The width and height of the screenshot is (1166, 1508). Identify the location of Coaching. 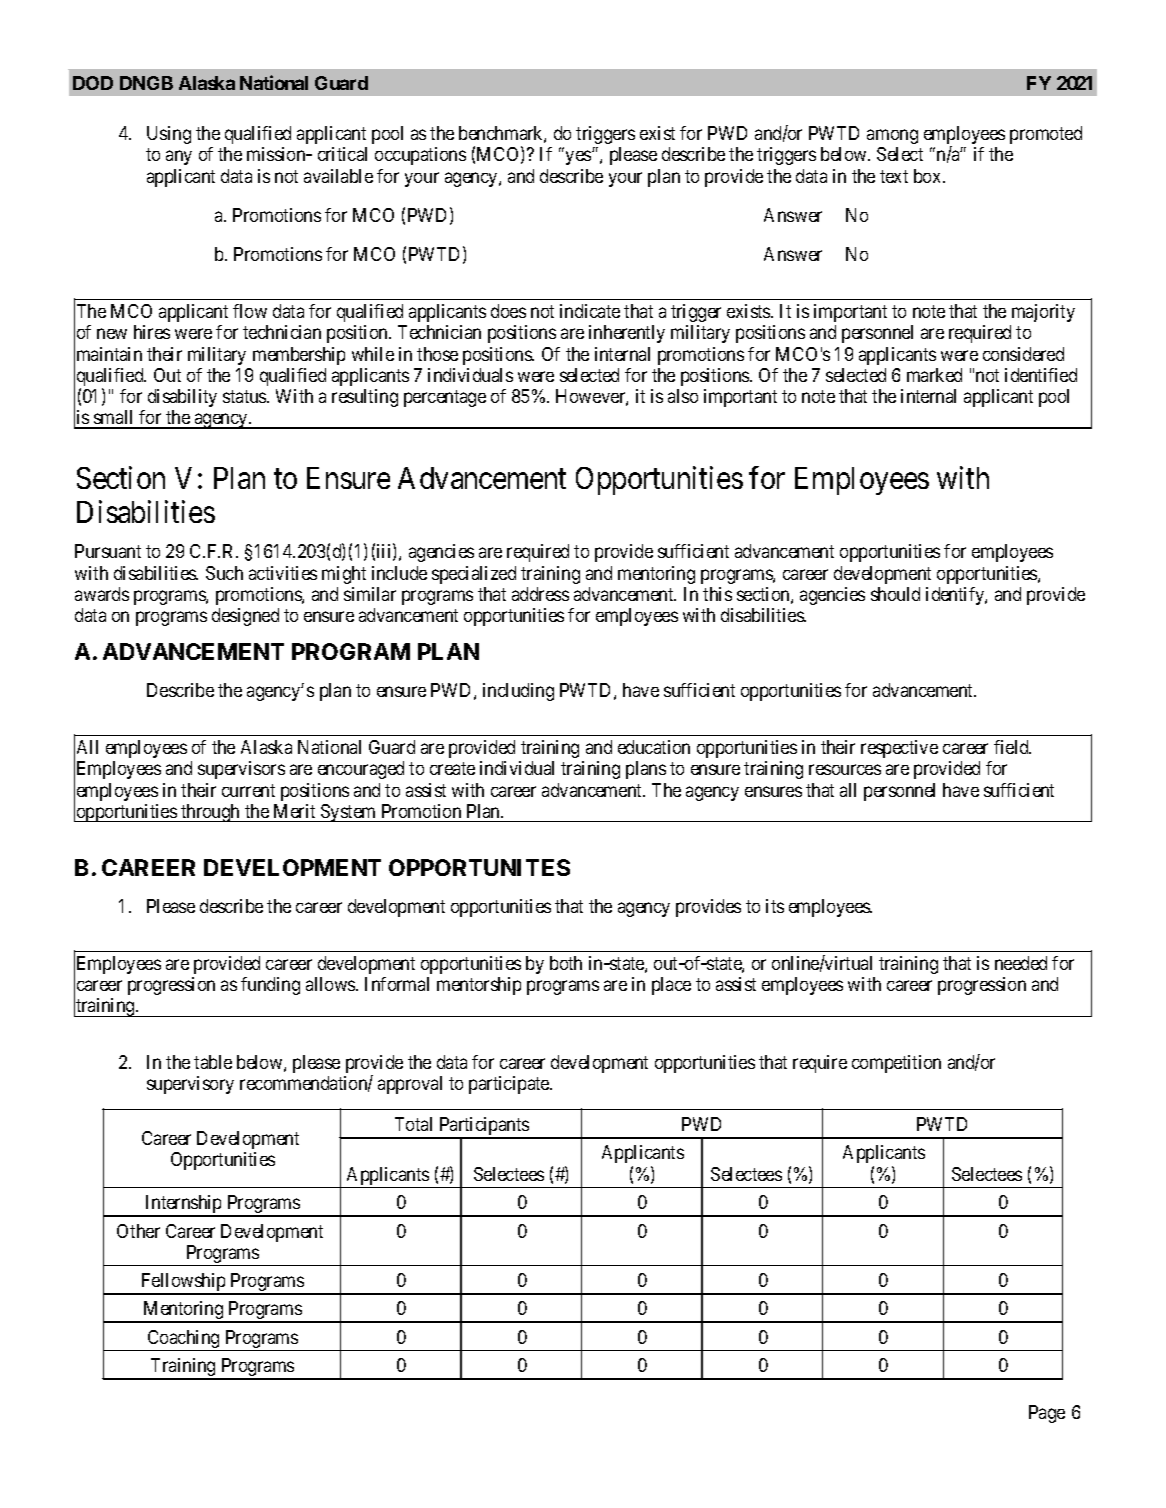
(183, 1340).
